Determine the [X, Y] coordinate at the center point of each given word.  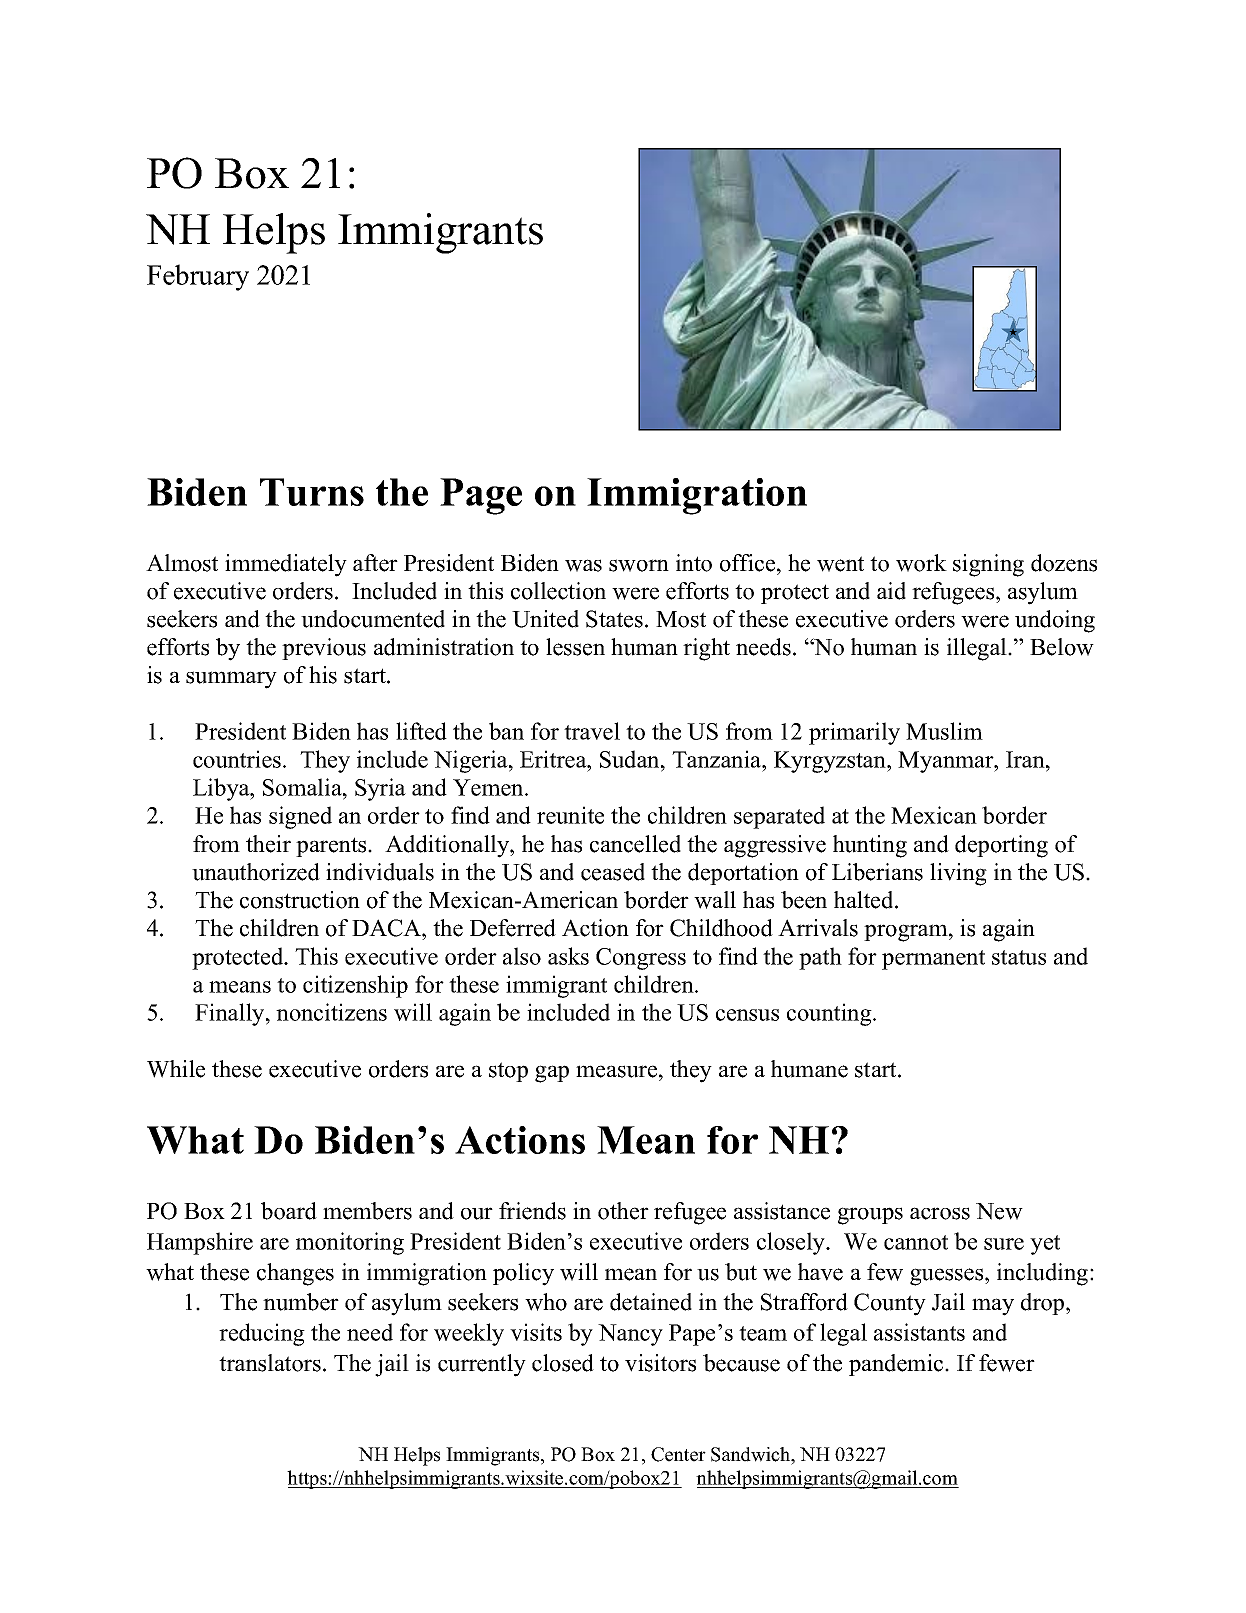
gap [552, 1074]
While [176, 1069]
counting [830, 1014]
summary [231, 680]
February [198, 277]
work [921, 563]
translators [270, 1363]
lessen [575, 647]
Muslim [944, 731]
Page [481, 496]
